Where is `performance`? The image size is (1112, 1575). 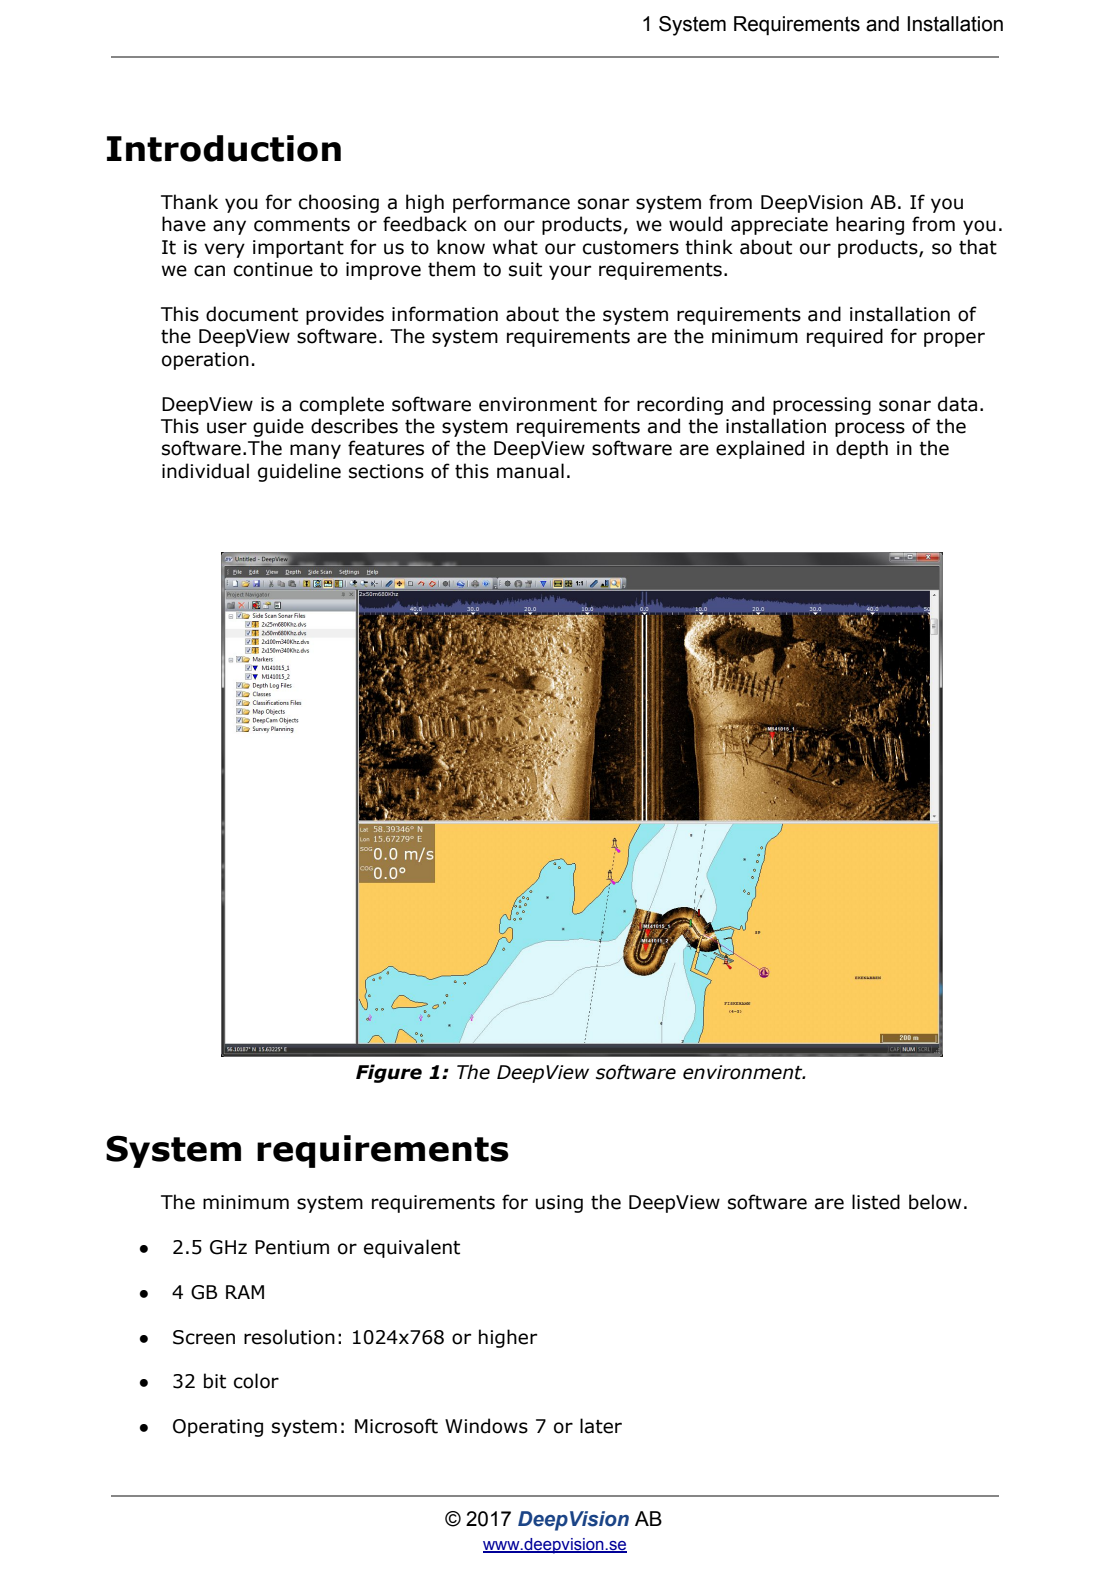
performance is located at coordinates (511, 203).
